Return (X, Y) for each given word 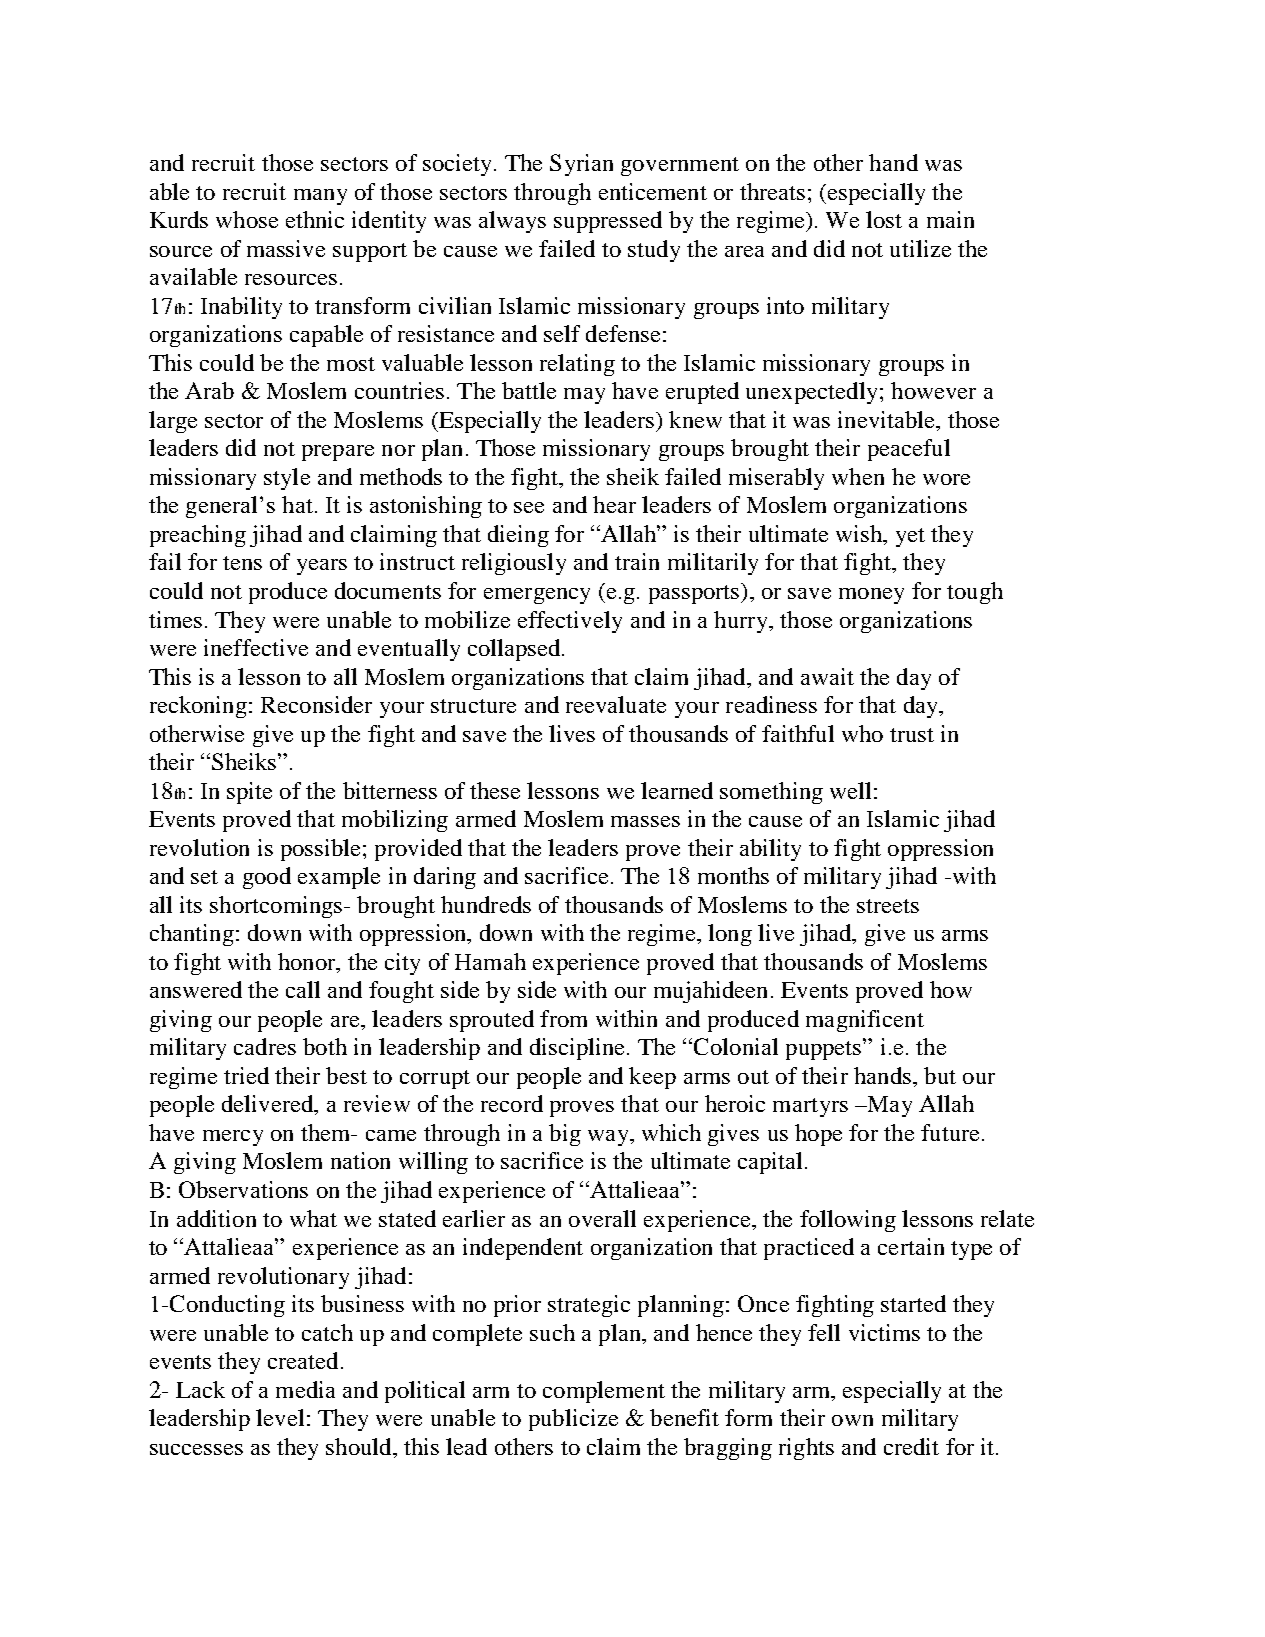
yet (910, 537)
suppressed (608, 222)
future (950, 1132)
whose (247, 219)
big (565, 1135)
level (280, 1417)
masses (645, 821)
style (287, 479)
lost (884, 219)
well (850, 790)
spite (249, 793)
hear (614, 504)
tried (246, 1075)
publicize (573, 1420)
